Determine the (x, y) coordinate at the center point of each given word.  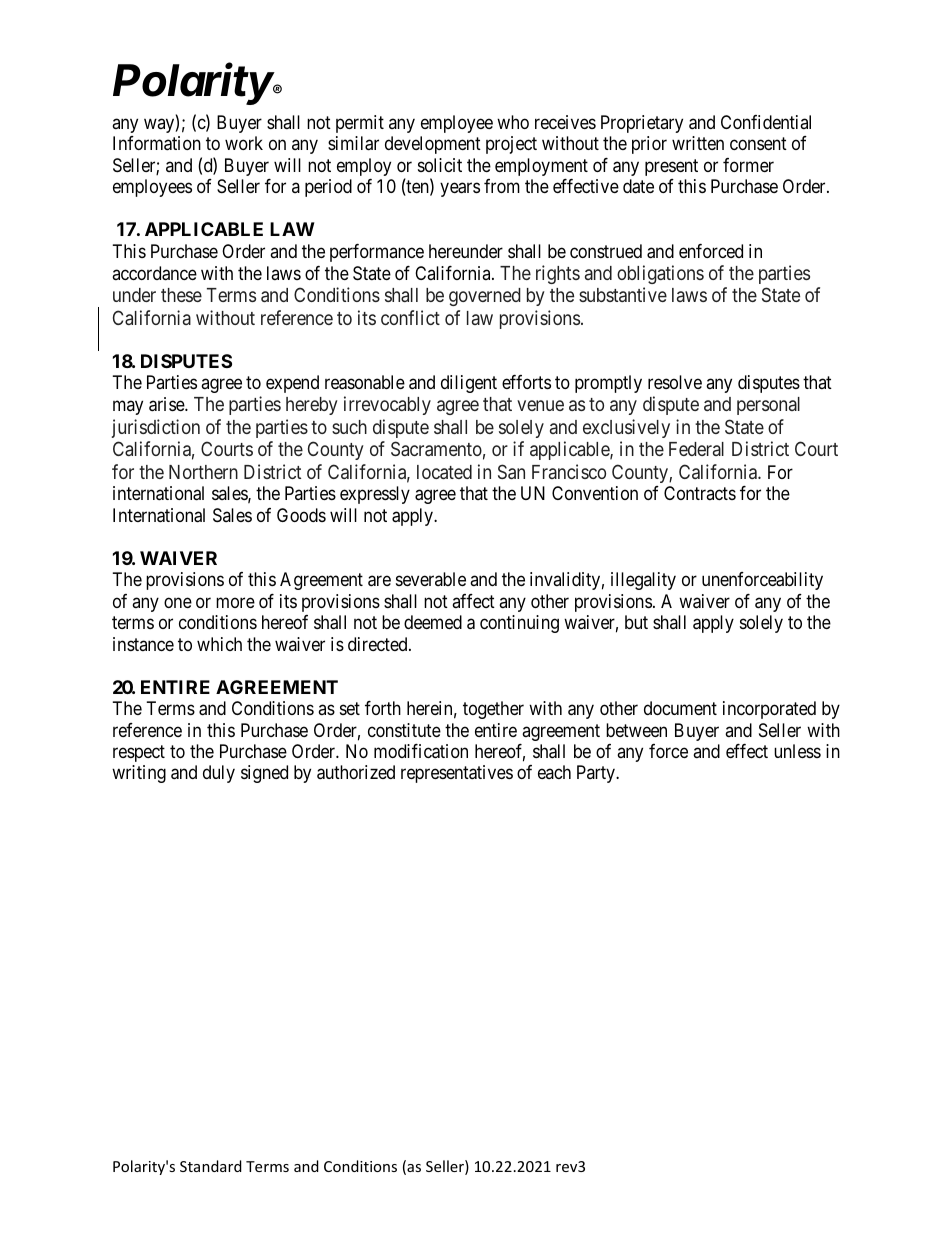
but (636, 622)
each (554, 772)
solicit (440, 165)
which (219, 644)
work (244, 143)
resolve (675, 382)
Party (597, 774)
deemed (433, 622)
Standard (211, 1166)
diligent (469, 384)
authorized (356, 772)
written (698, 143)
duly (219, 774)
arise (167, 404)
